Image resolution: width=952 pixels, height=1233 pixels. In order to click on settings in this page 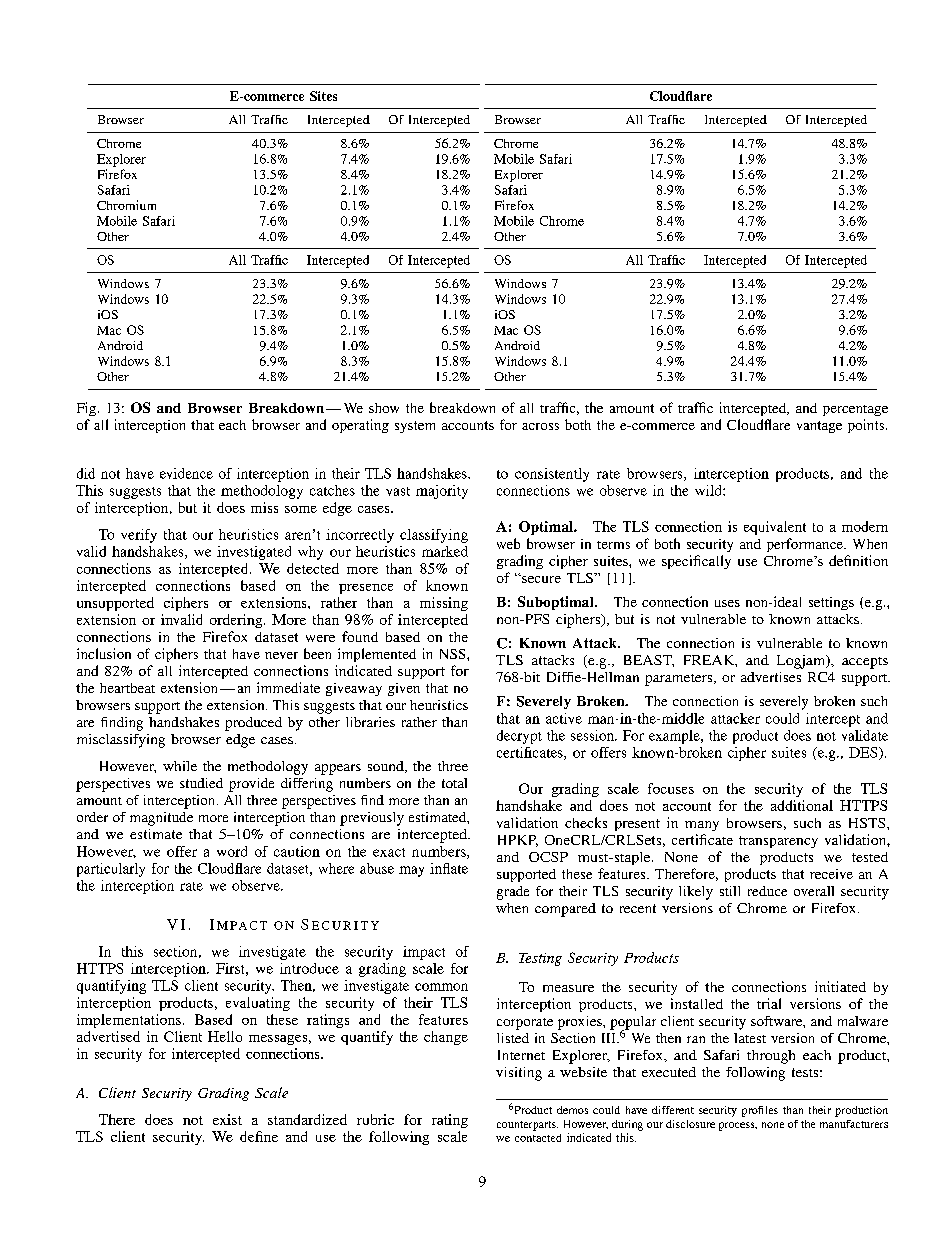, I will do `click(831, 603)`.
